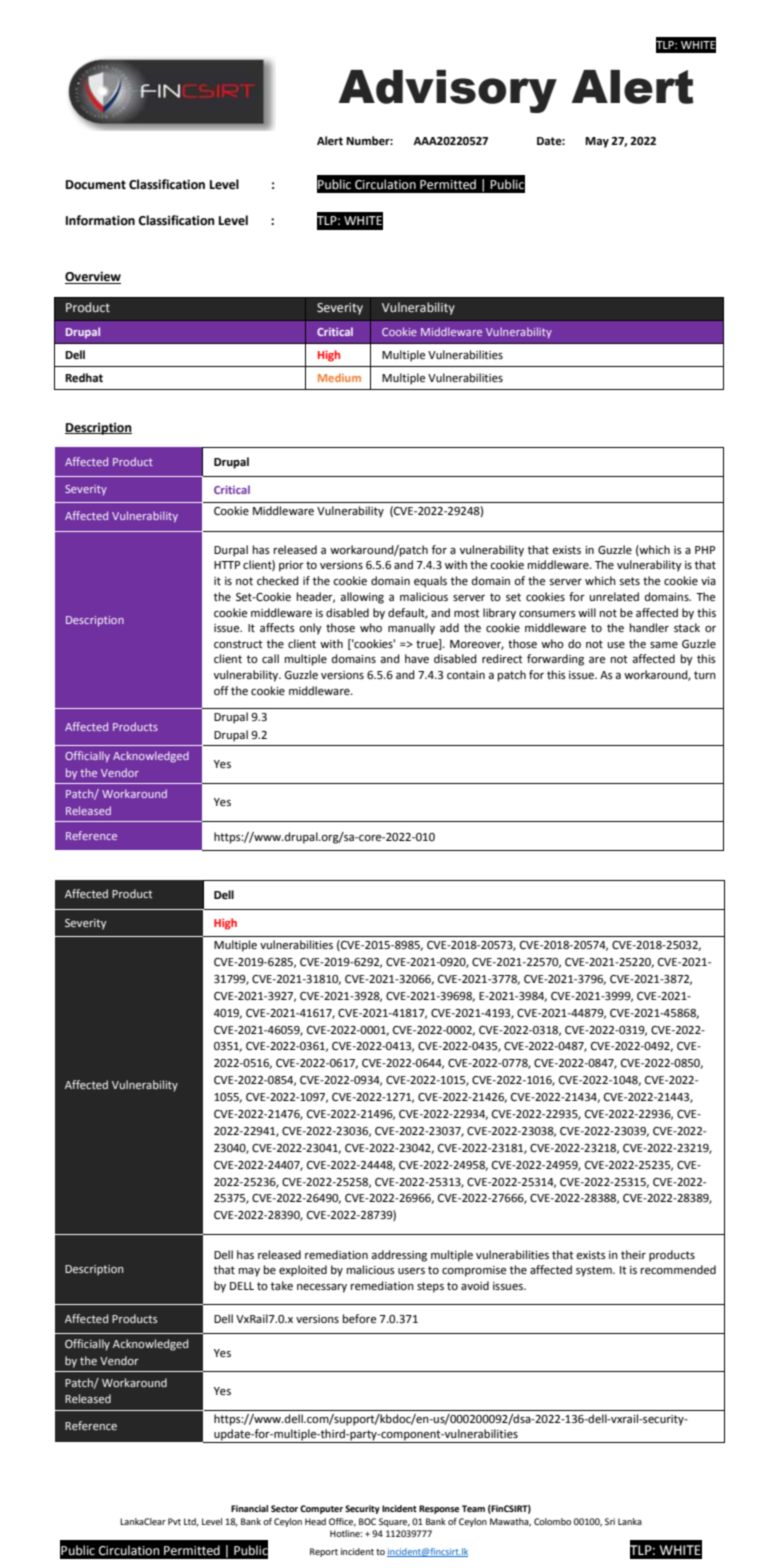  Describe the element at coordinates (84, 378) in the screenshot. I see `Redhat` at that location.
